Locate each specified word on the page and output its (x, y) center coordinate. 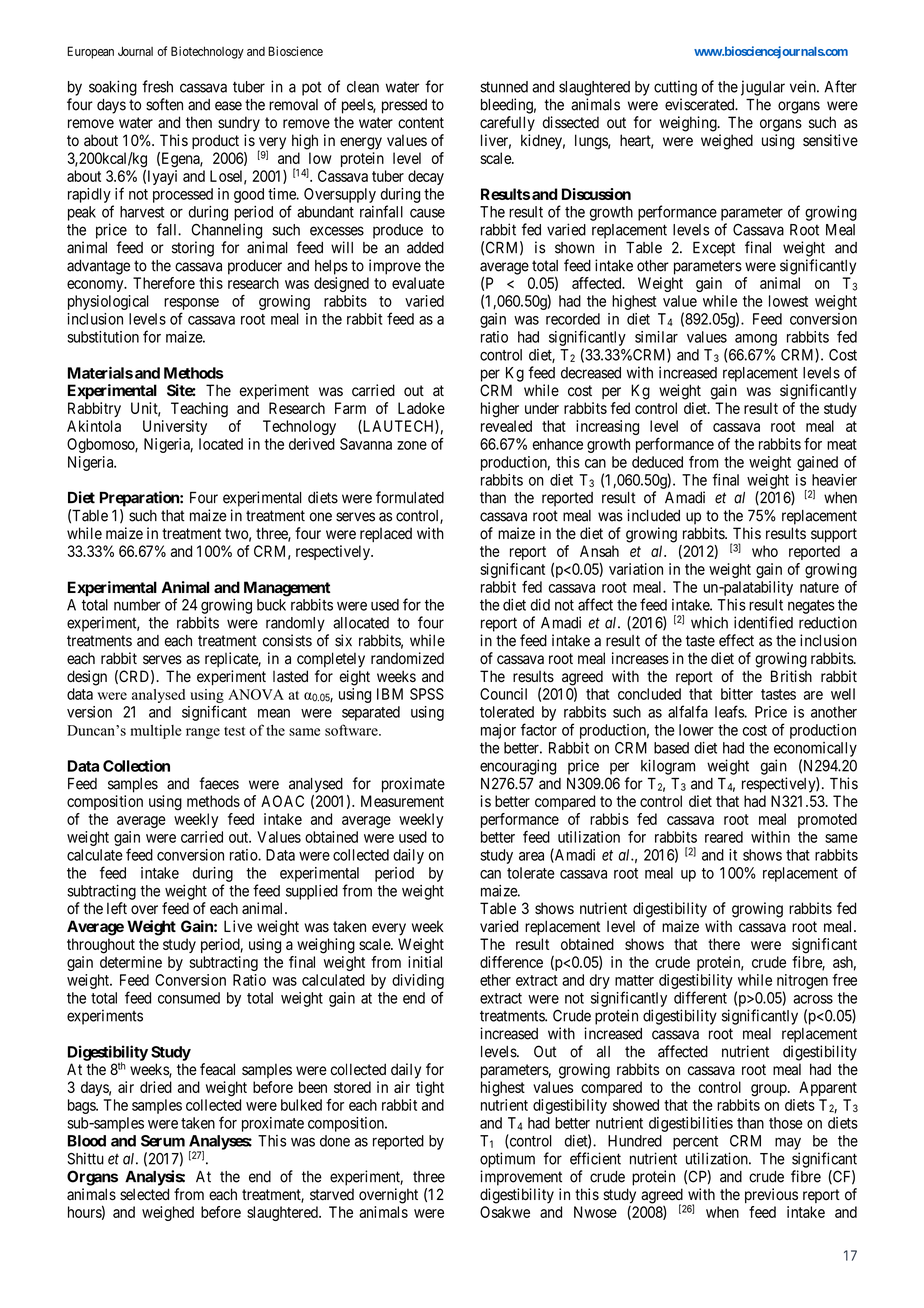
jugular (763, 88)
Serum (163, 1141)
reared (724, 837)
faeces (219, 783)
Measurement (402, 801)
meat (842, 444)
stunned (504, 87)
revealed (506, 426)
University (175, 427)
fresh (157, 86)
